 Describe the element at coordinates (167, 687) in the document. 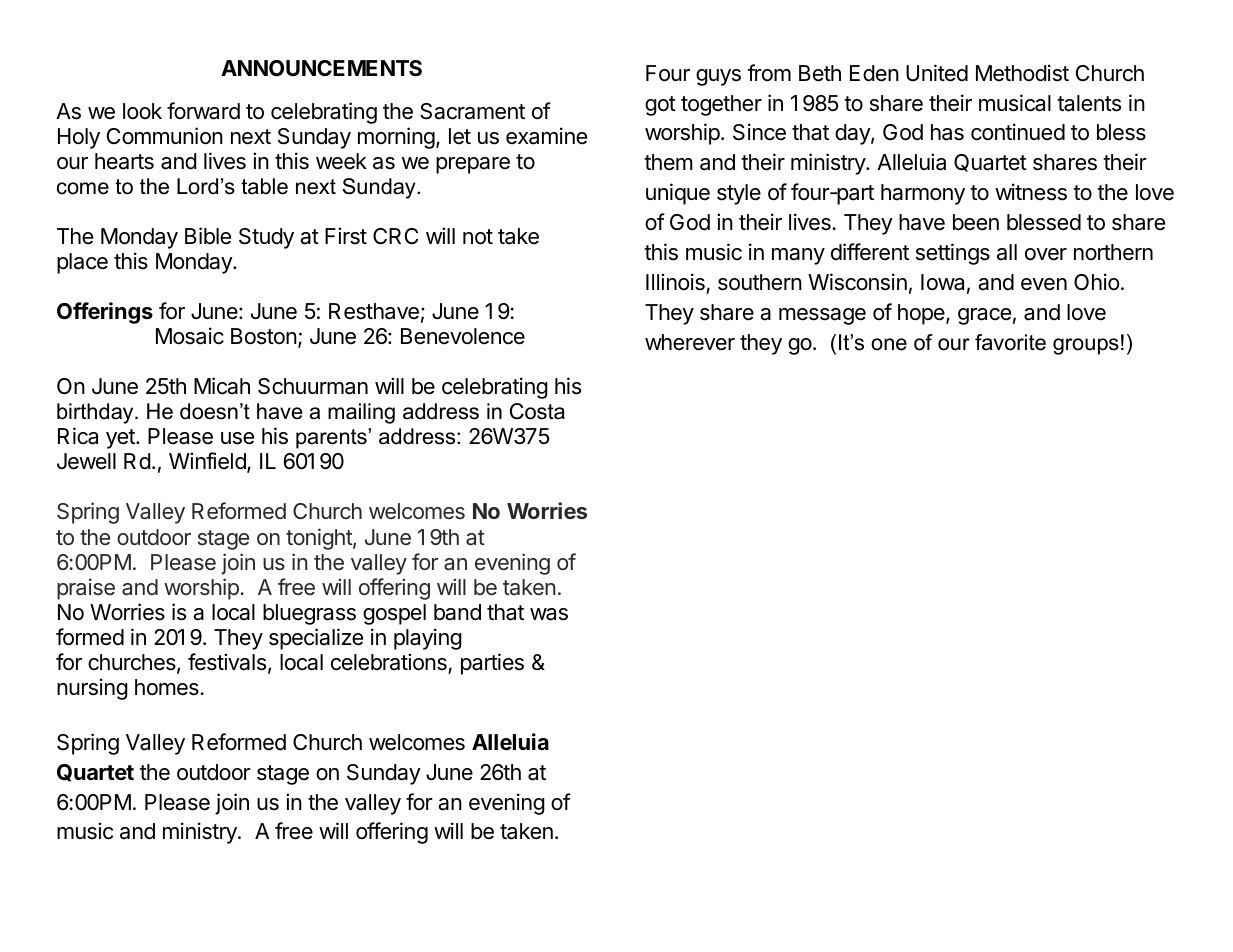

I see `homes` at that location.
